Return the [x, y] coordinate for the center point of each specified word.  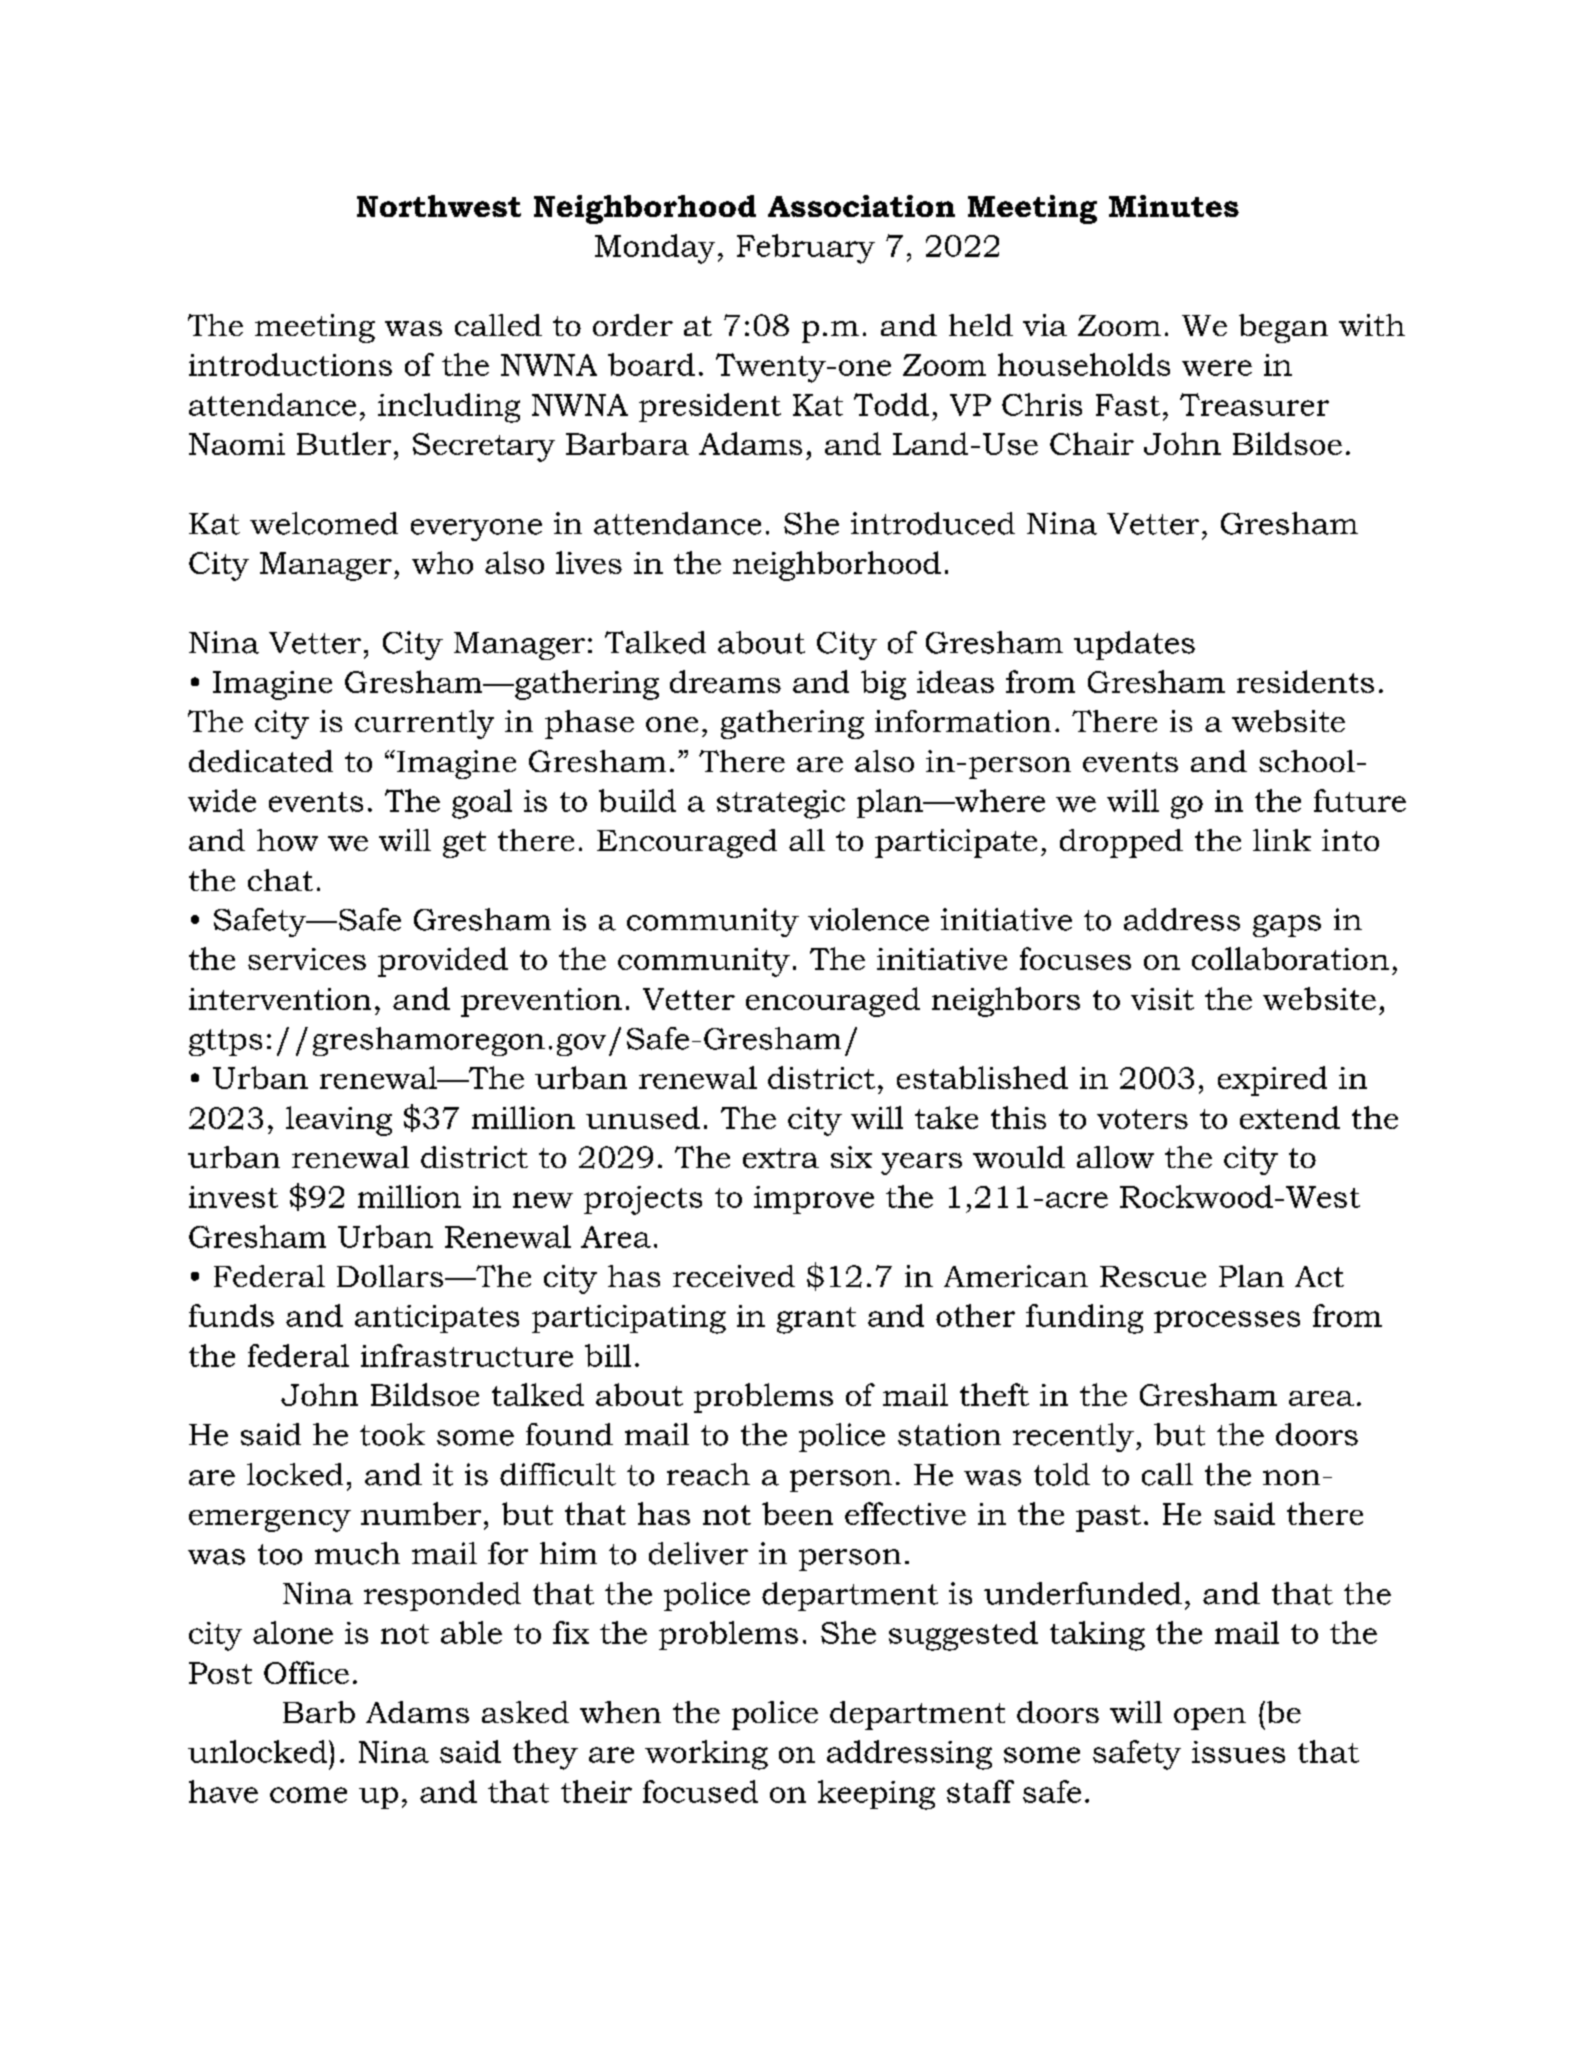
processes [1227, 1322]
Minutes [1174, 206]
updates [1134, 645]
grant [816, 1320]
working [706, 1755]
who [442, 562]
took [392, 1434]
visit [1162, 999]
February [806, 249]
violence [868, 919]
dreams [725, 681]
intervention [280, 999]
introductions [290, 364]
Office [306, 1672]
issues [1238, 1752]
